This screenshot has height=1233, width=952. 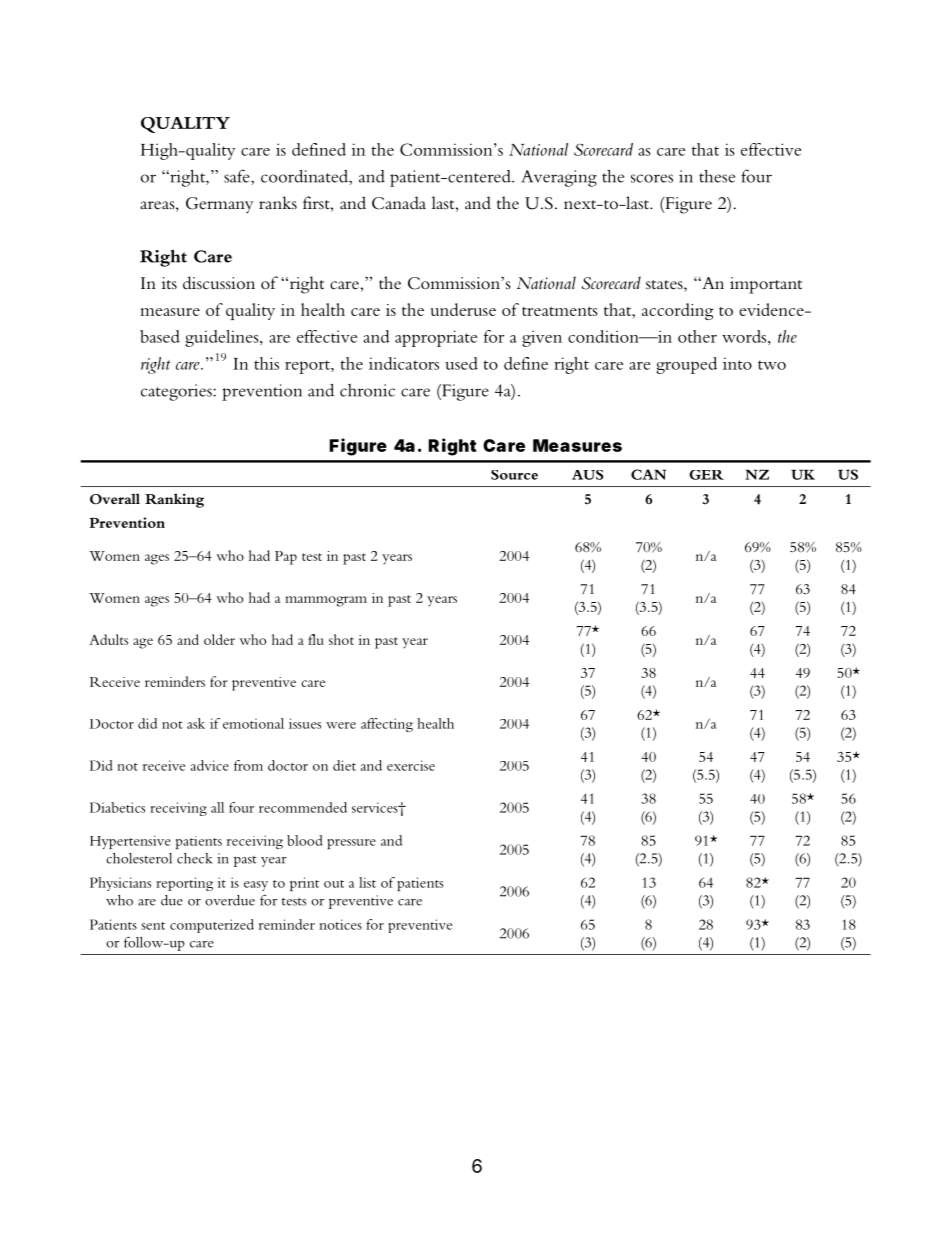 I want to click on Canada, so click(x=399, y=203).
